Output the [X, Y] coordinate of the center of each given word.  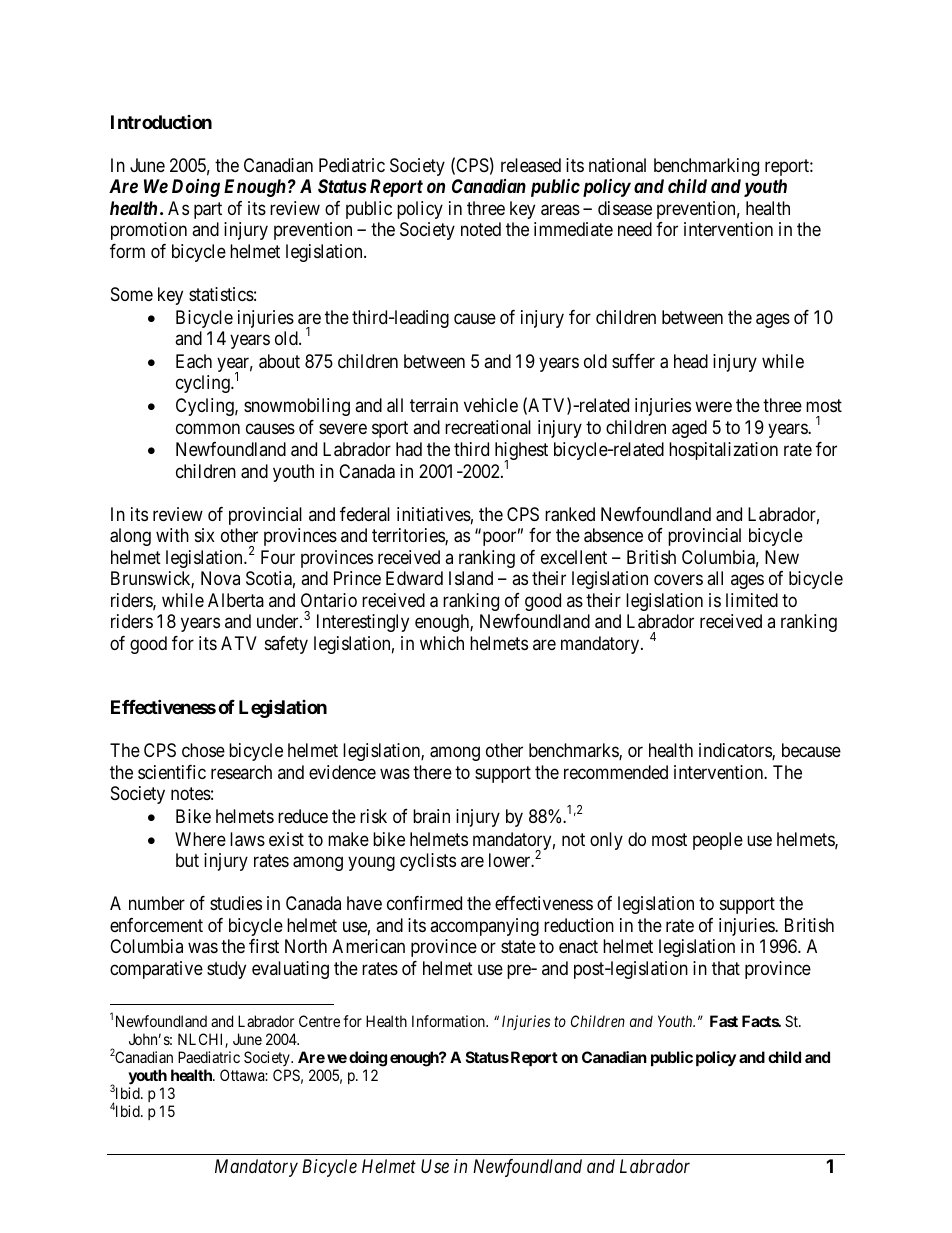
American [368, 946]
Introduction [161, 122]
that [726, 968]
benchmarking [706, 167]
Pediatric [352, 165]
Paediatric [209, 1057]
